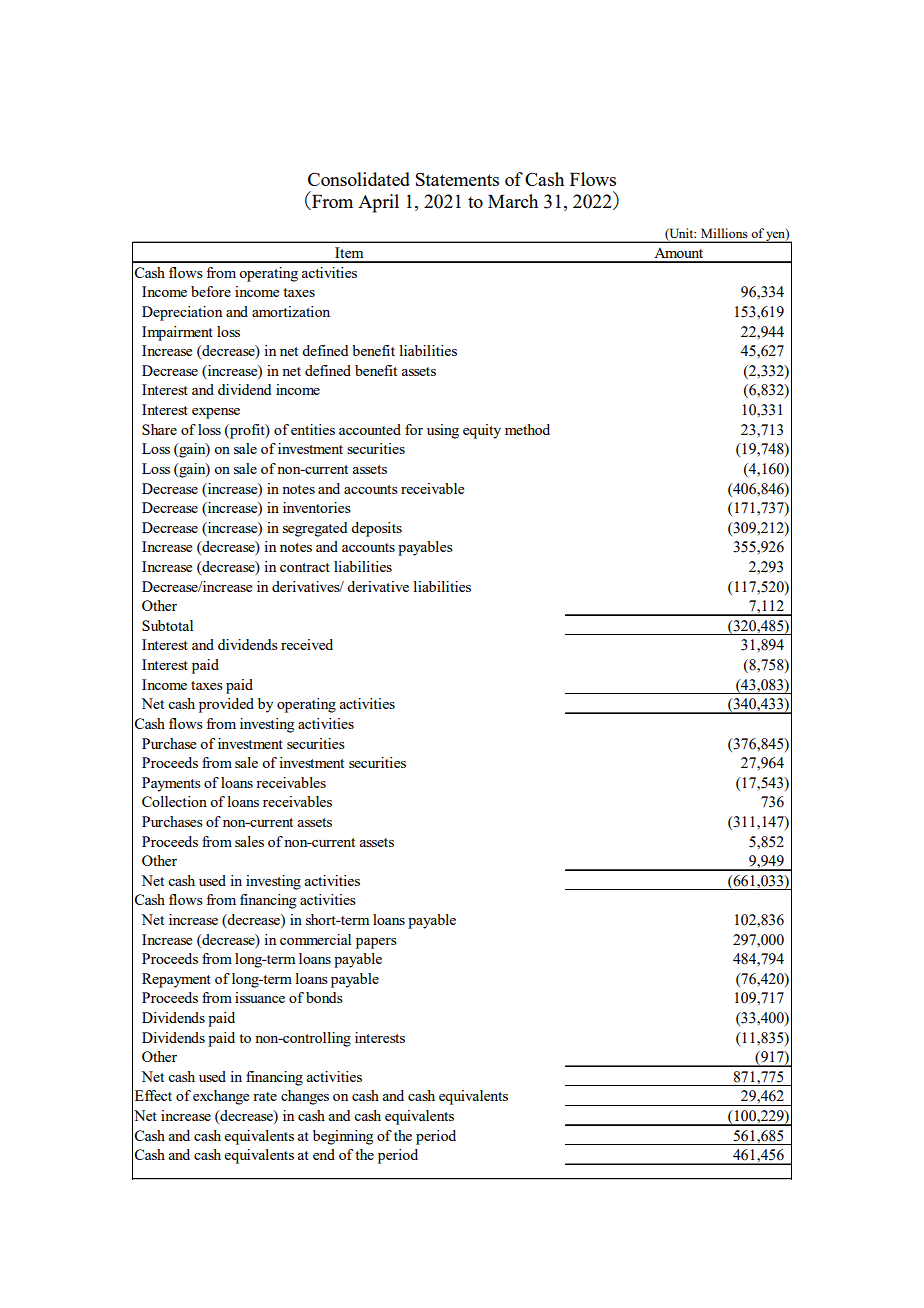  Describe the element at coordinates (443, 431) in the screenshot. I see `using` at that location.
